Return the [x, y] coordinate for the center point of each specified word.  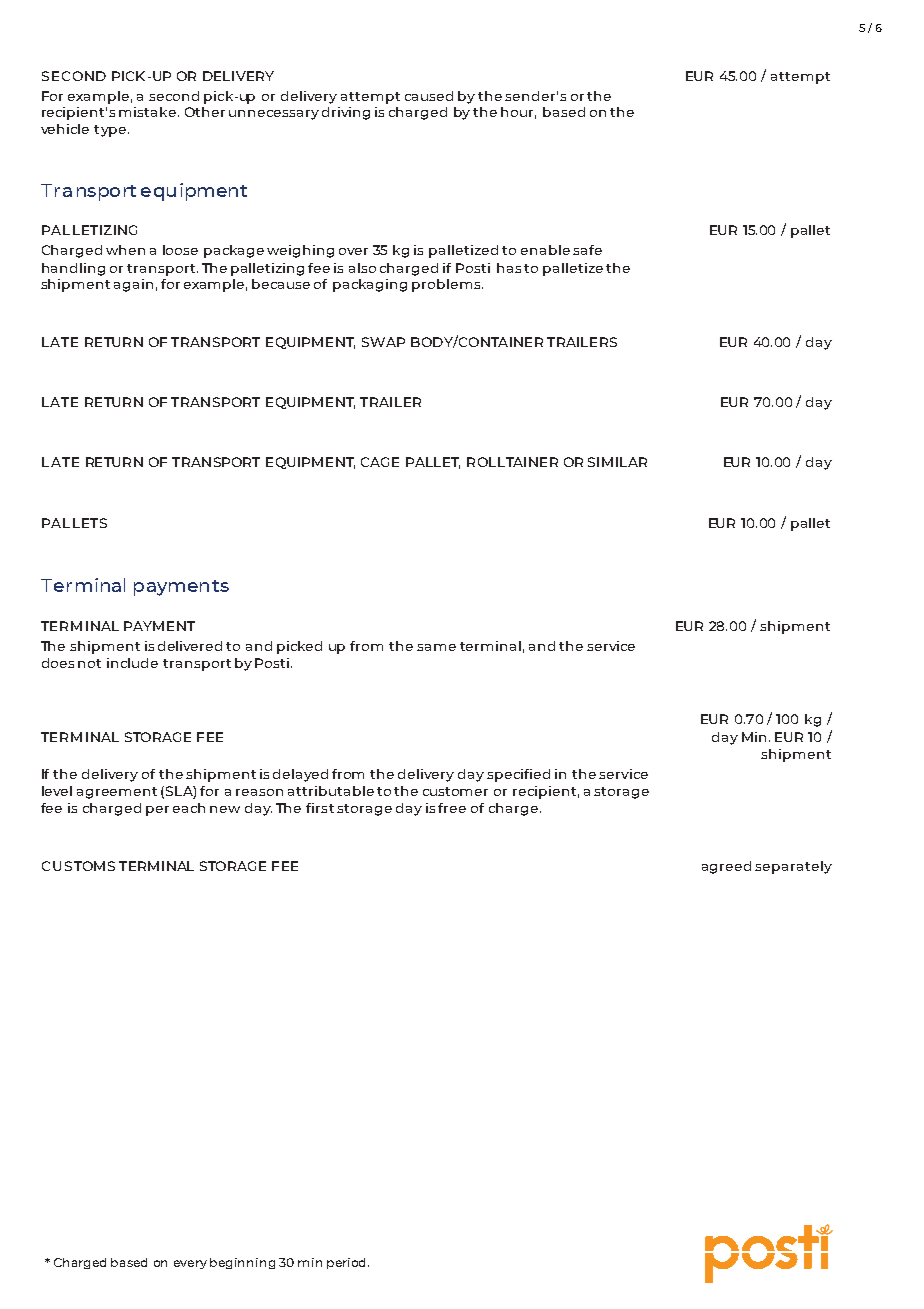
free [452, 808]
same [436, 647]
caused [429, 96]
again [133, 285]
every [190, 1264]
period [348, 1263]
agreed [726, 867]
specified [518, 775]
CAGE [380, 462]
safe [587, 250]
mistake [149, 112]
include [132, 663]
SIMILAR [617, 462]
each [189, 808]
